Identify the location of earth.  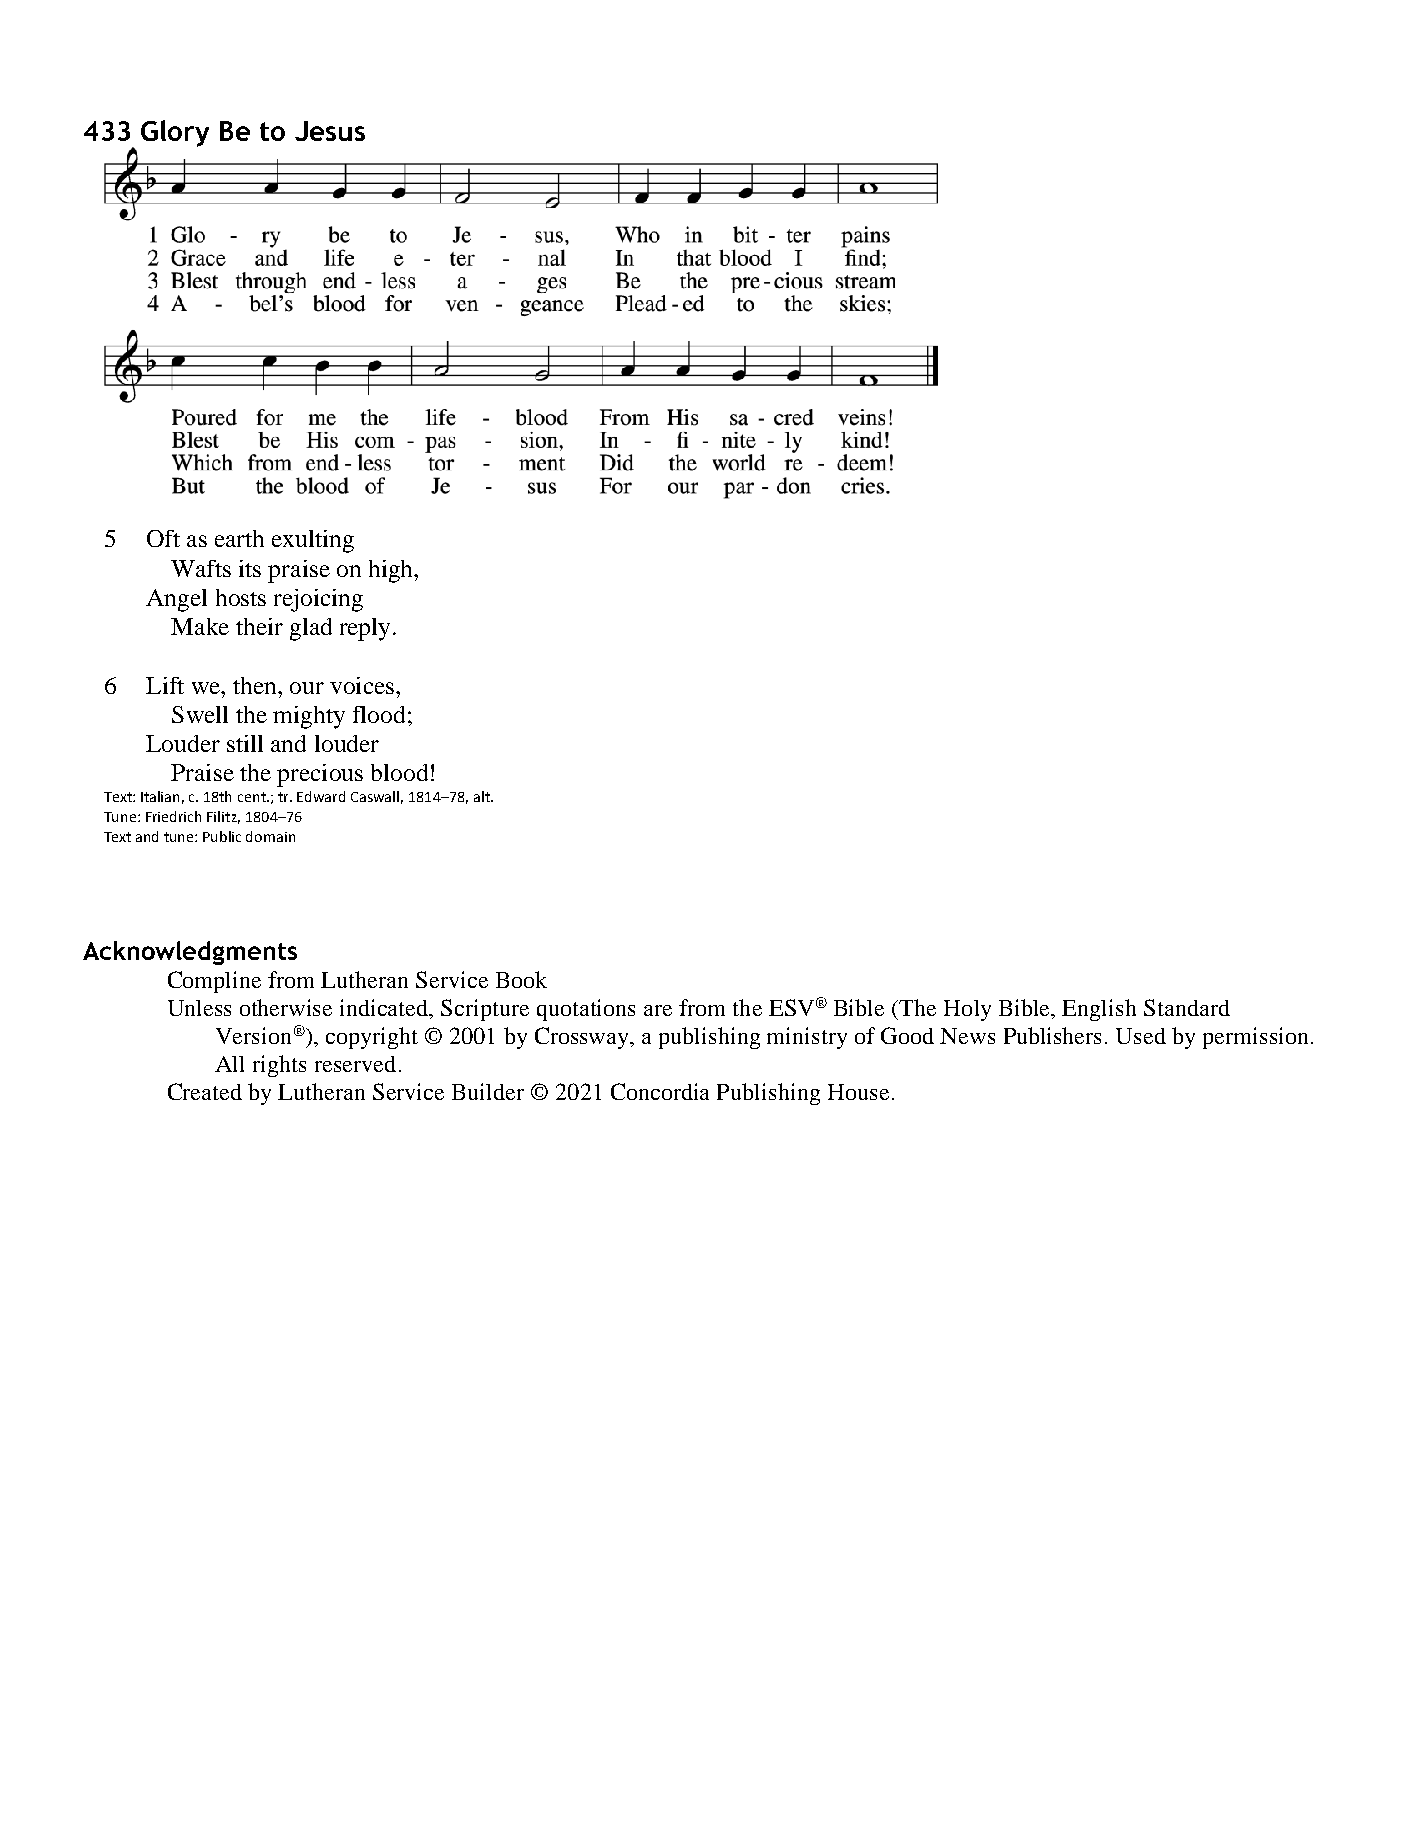
(239, 538).
